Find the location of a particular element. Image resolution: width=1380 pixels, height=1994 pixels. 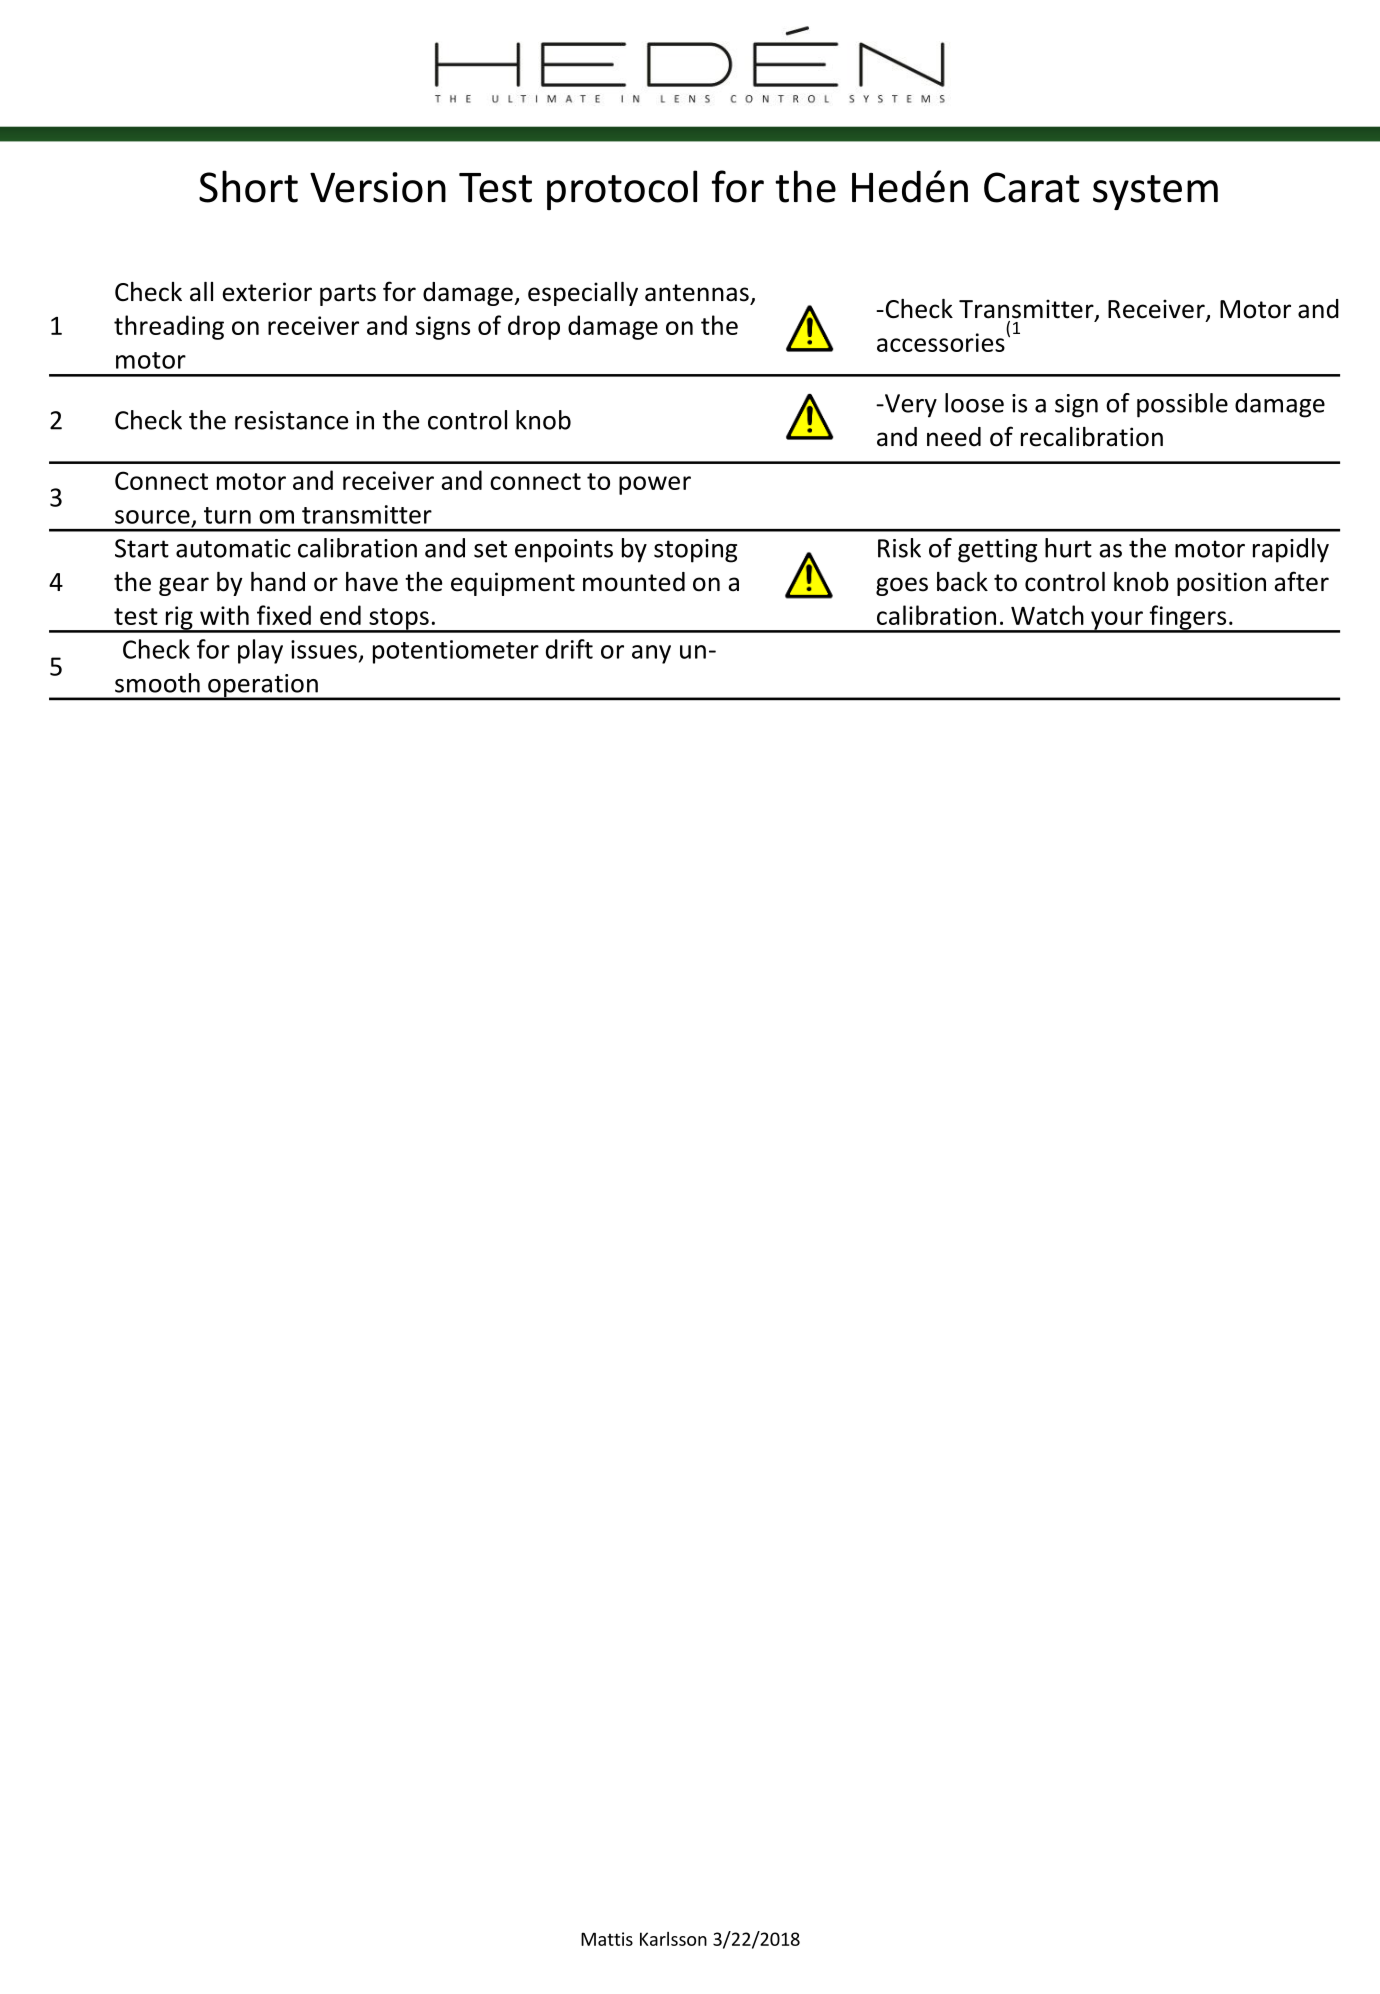

Mattis is located at coordinates (607, 1939).
